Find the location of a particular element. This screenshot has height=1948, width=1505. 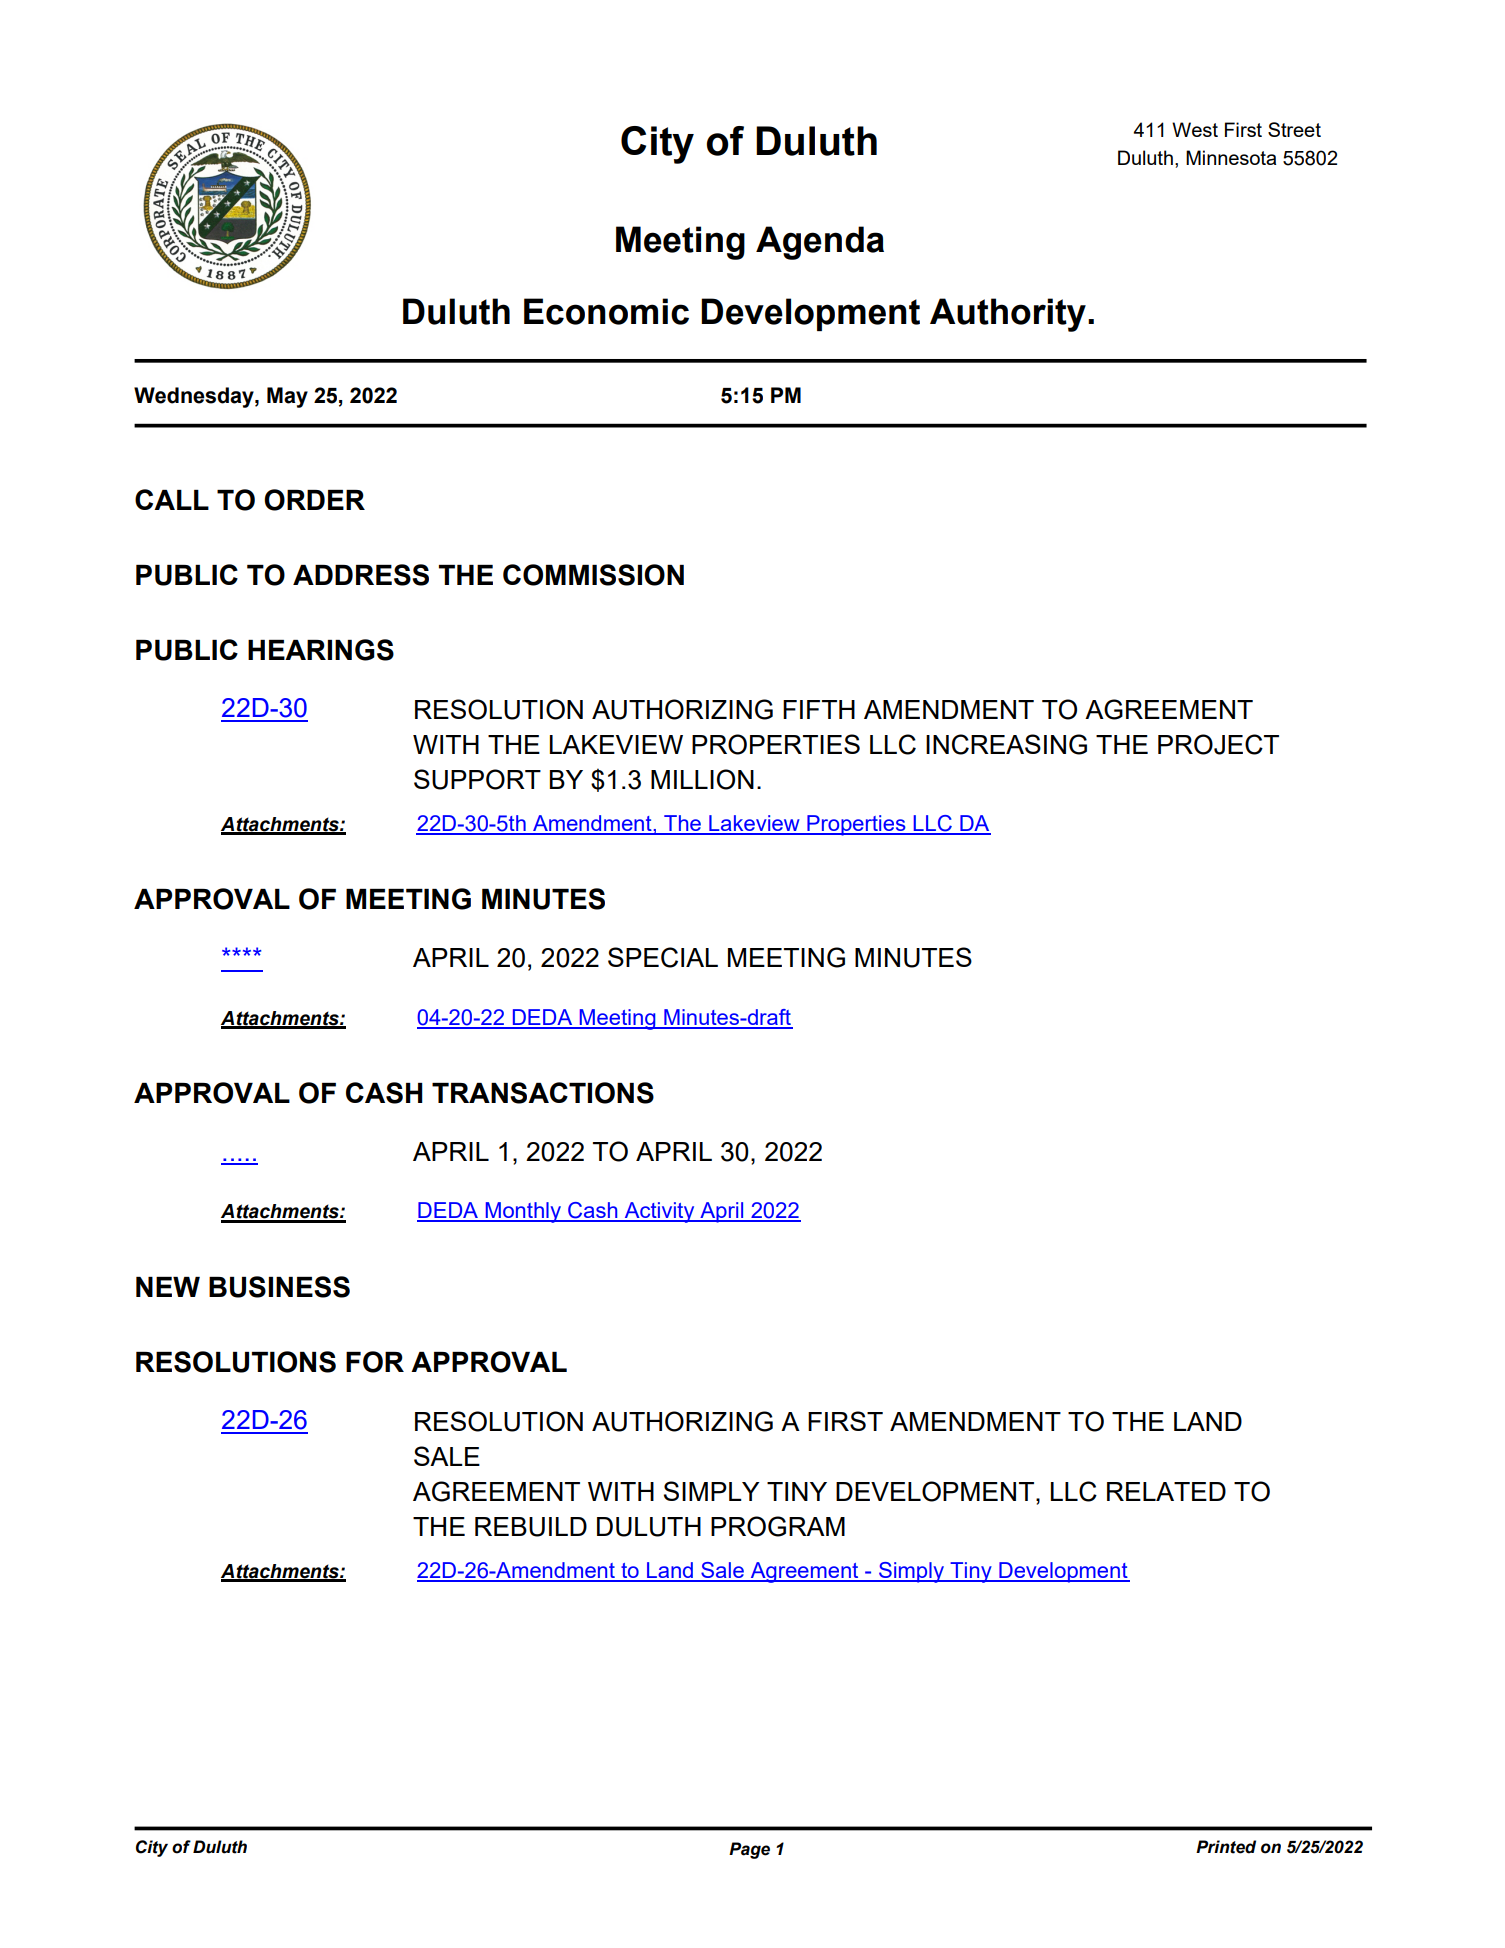

MILLION is located at coordinates (702, 779).
